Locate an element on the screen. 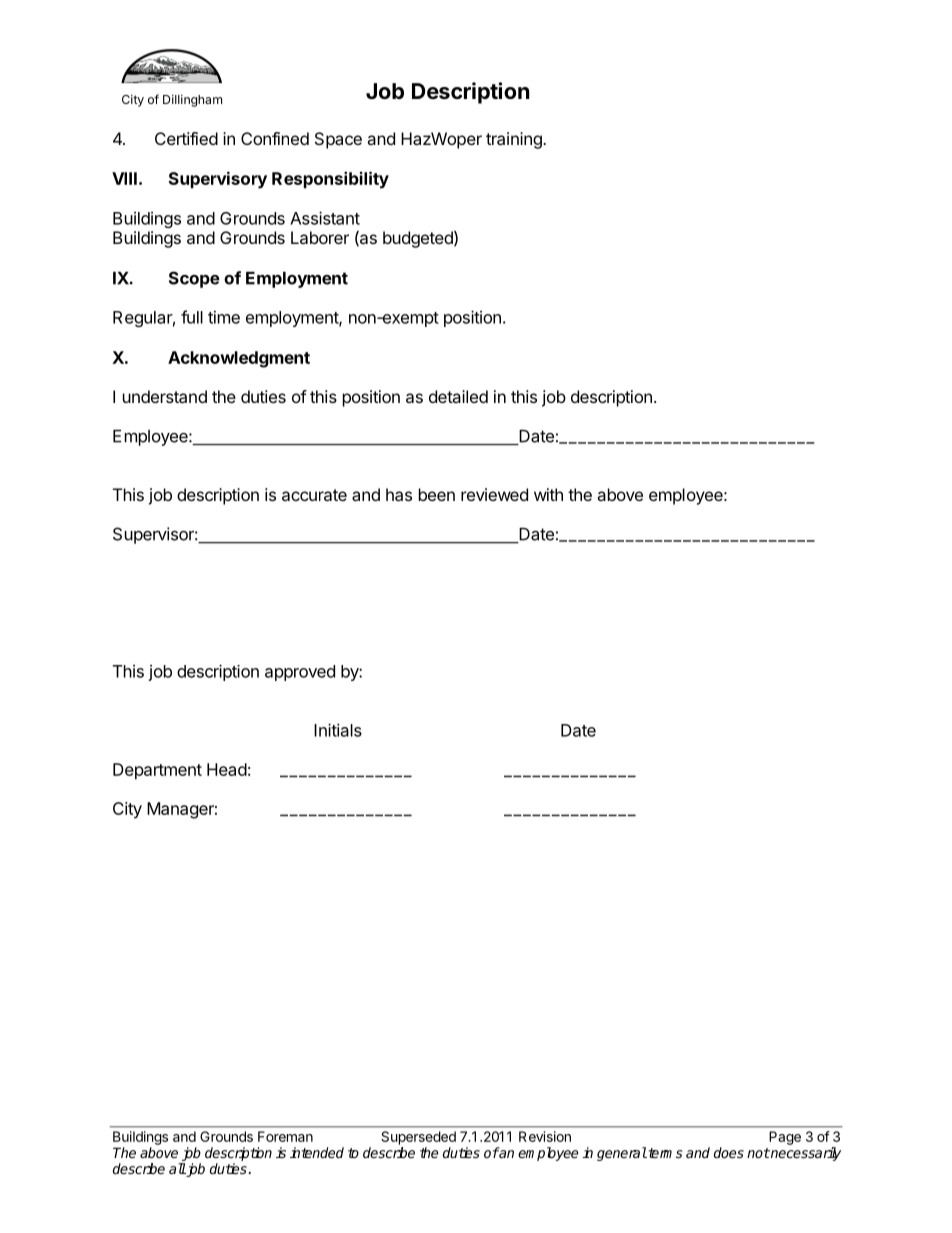 The height and width of the screenshot is (1233, 952). Revision is located at coordinates (545, 1136).
